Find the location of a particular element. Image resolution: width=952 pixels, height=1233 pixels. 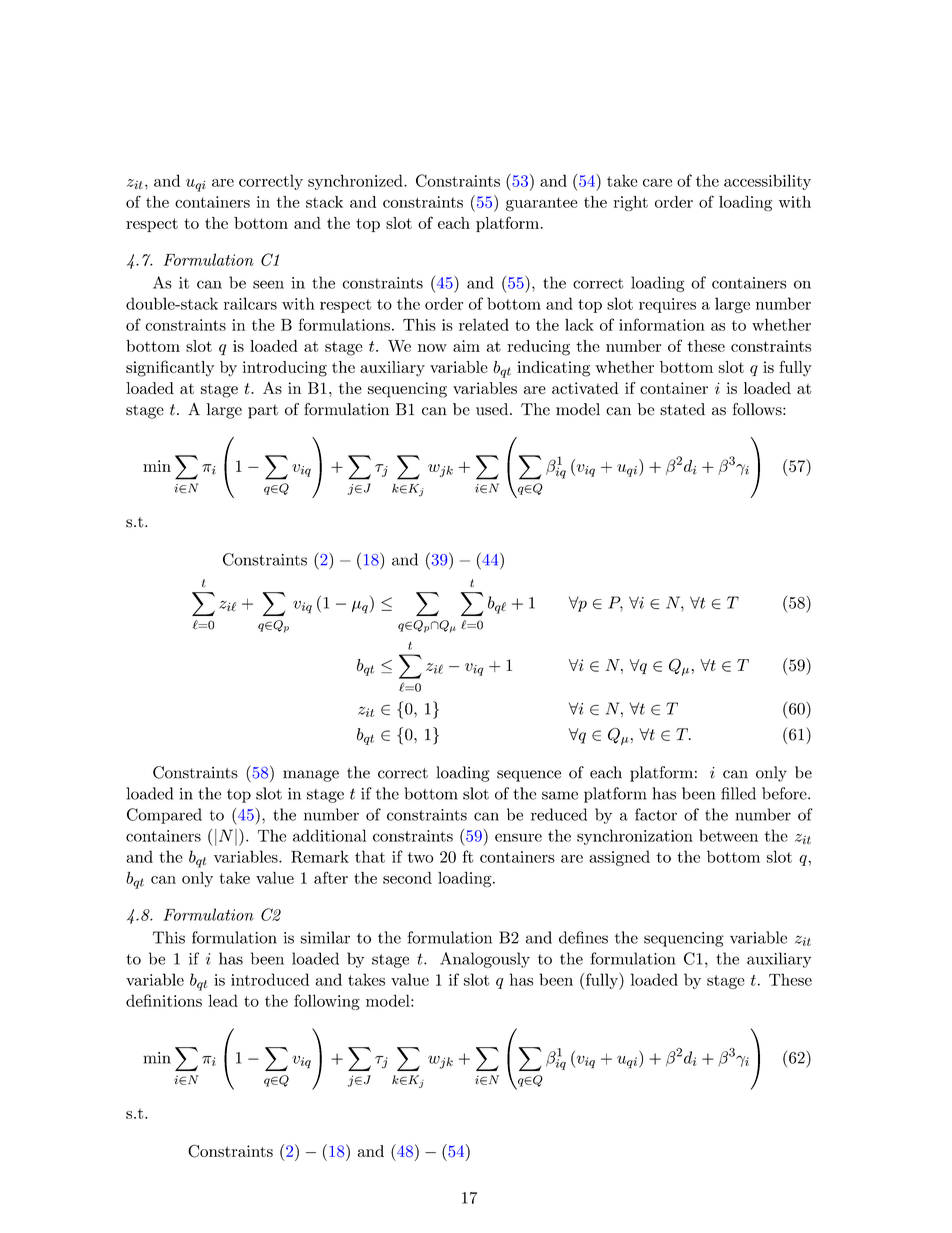

part is located at coordinates (263, 412).
